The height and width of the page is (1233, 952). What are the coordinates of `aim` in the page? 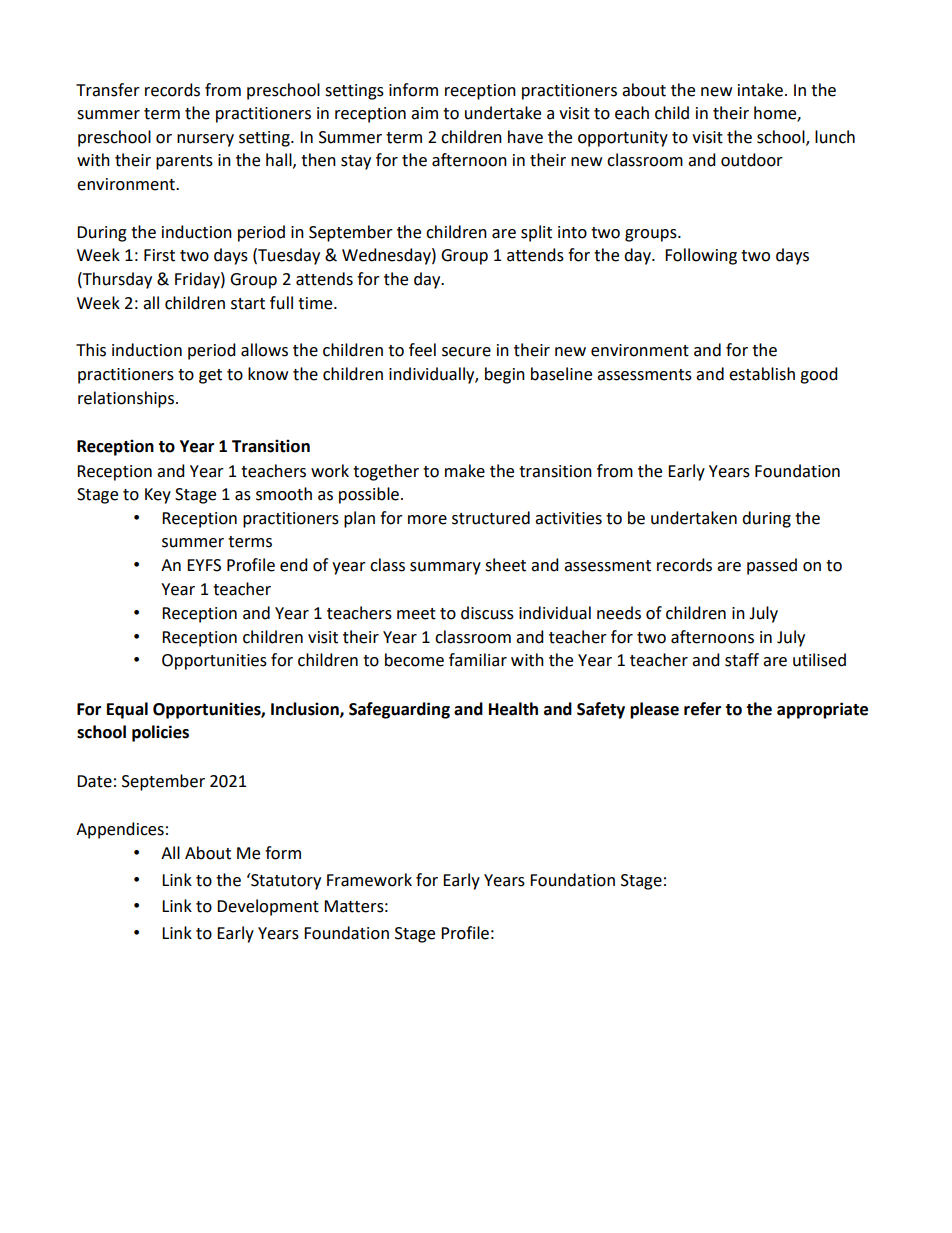 It's located at (424, 113).
